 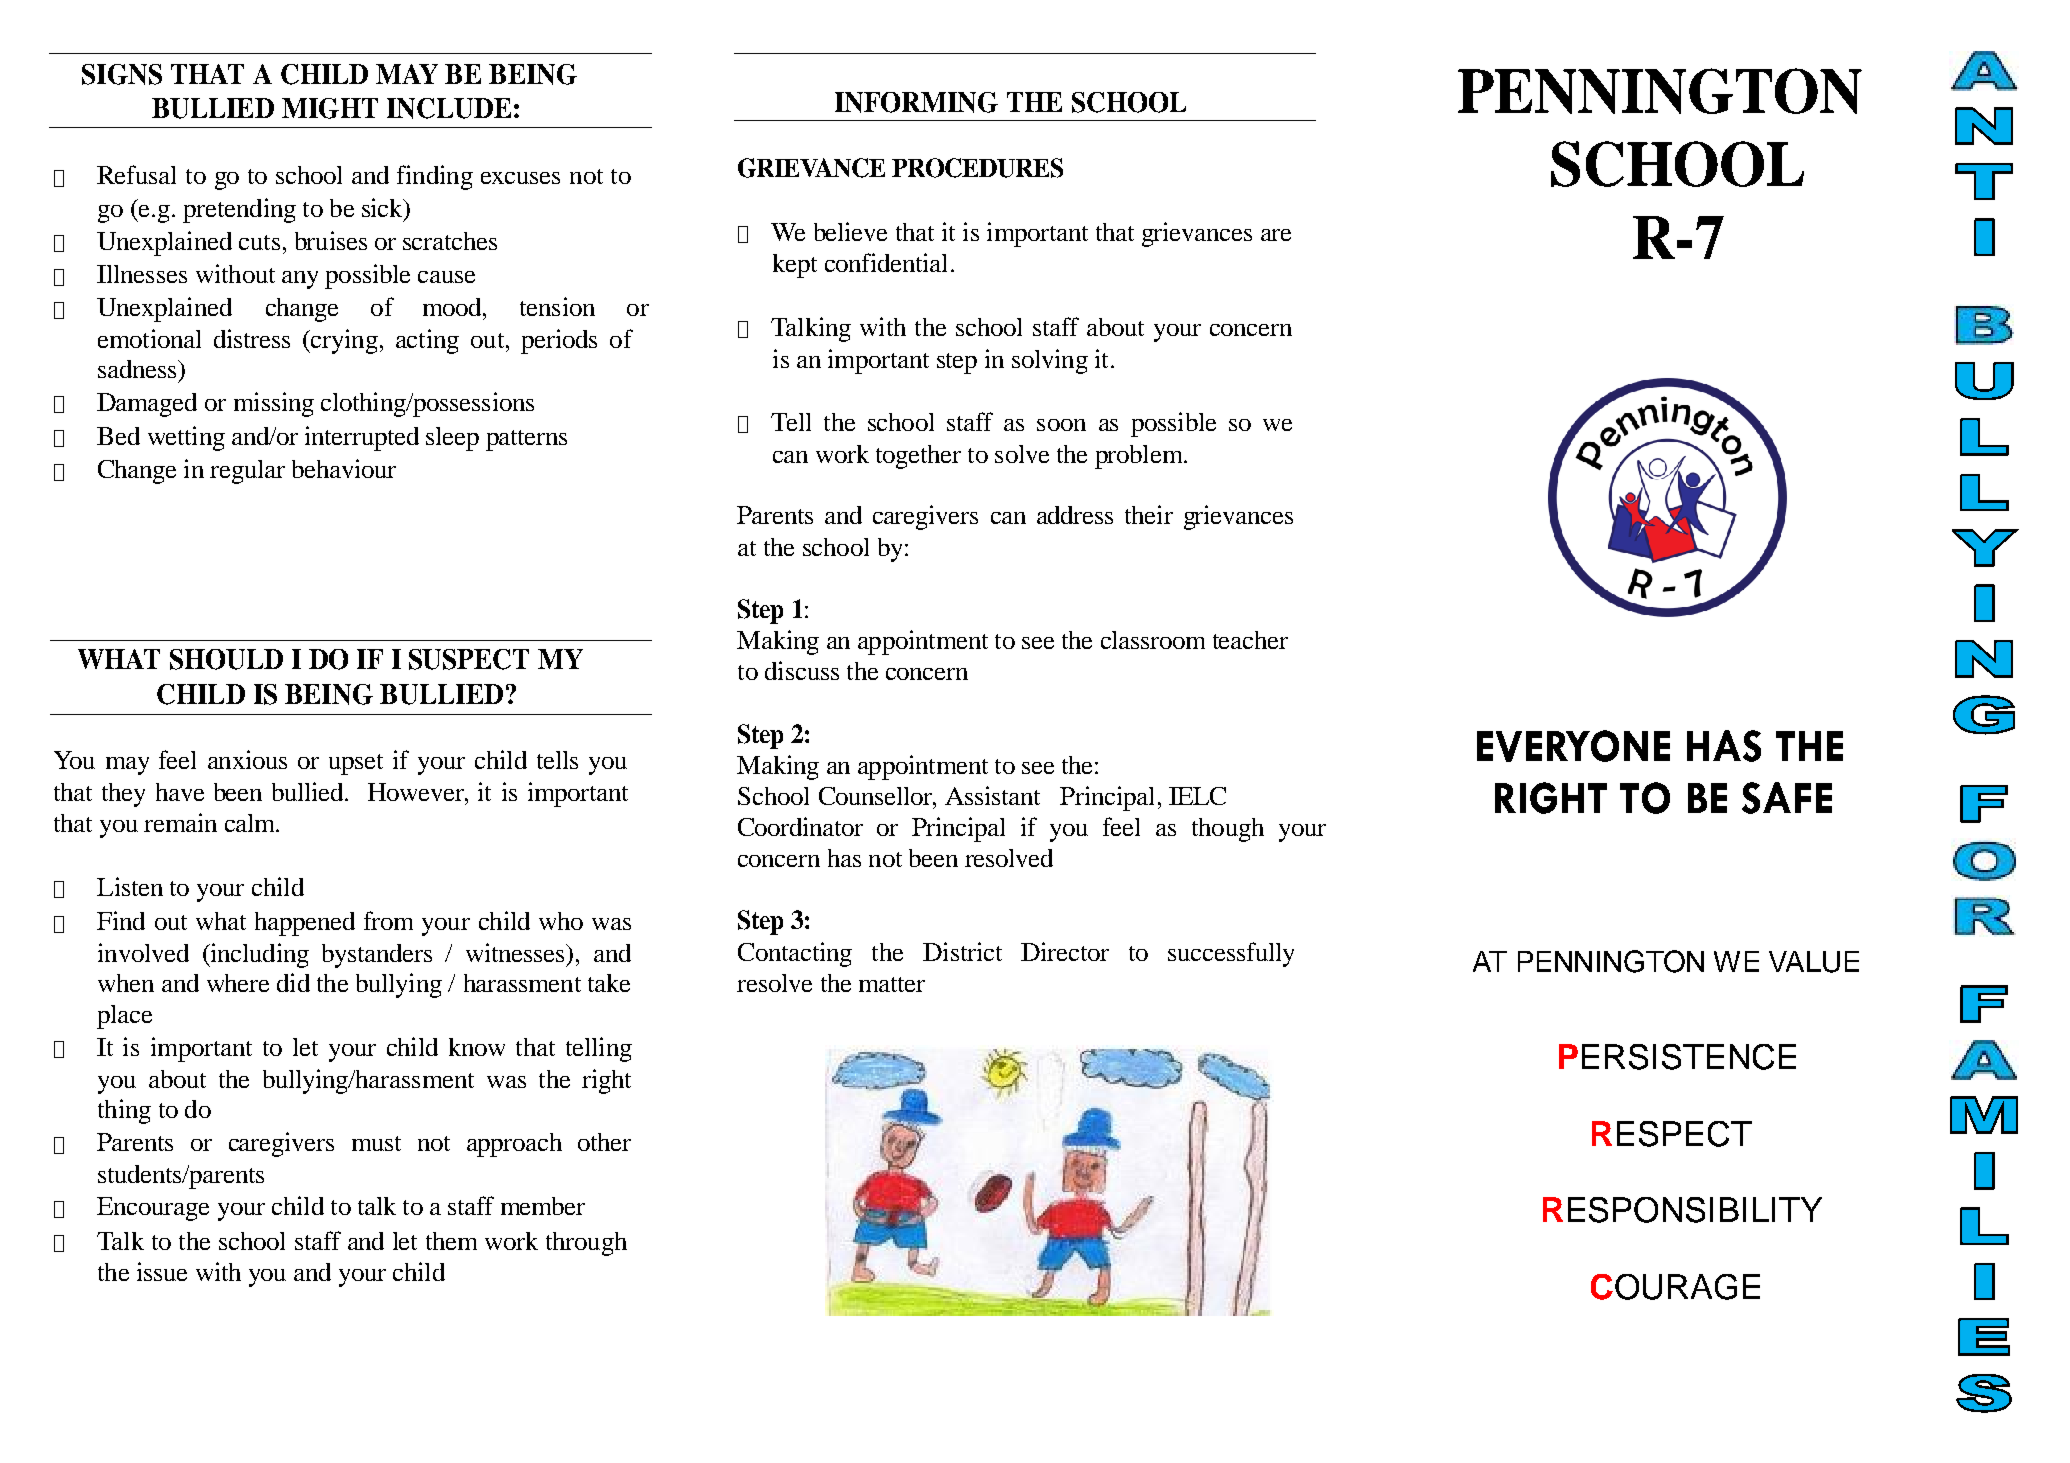 I want to click on RESPONSIBILITY, so click(x=1682, y=1210).
